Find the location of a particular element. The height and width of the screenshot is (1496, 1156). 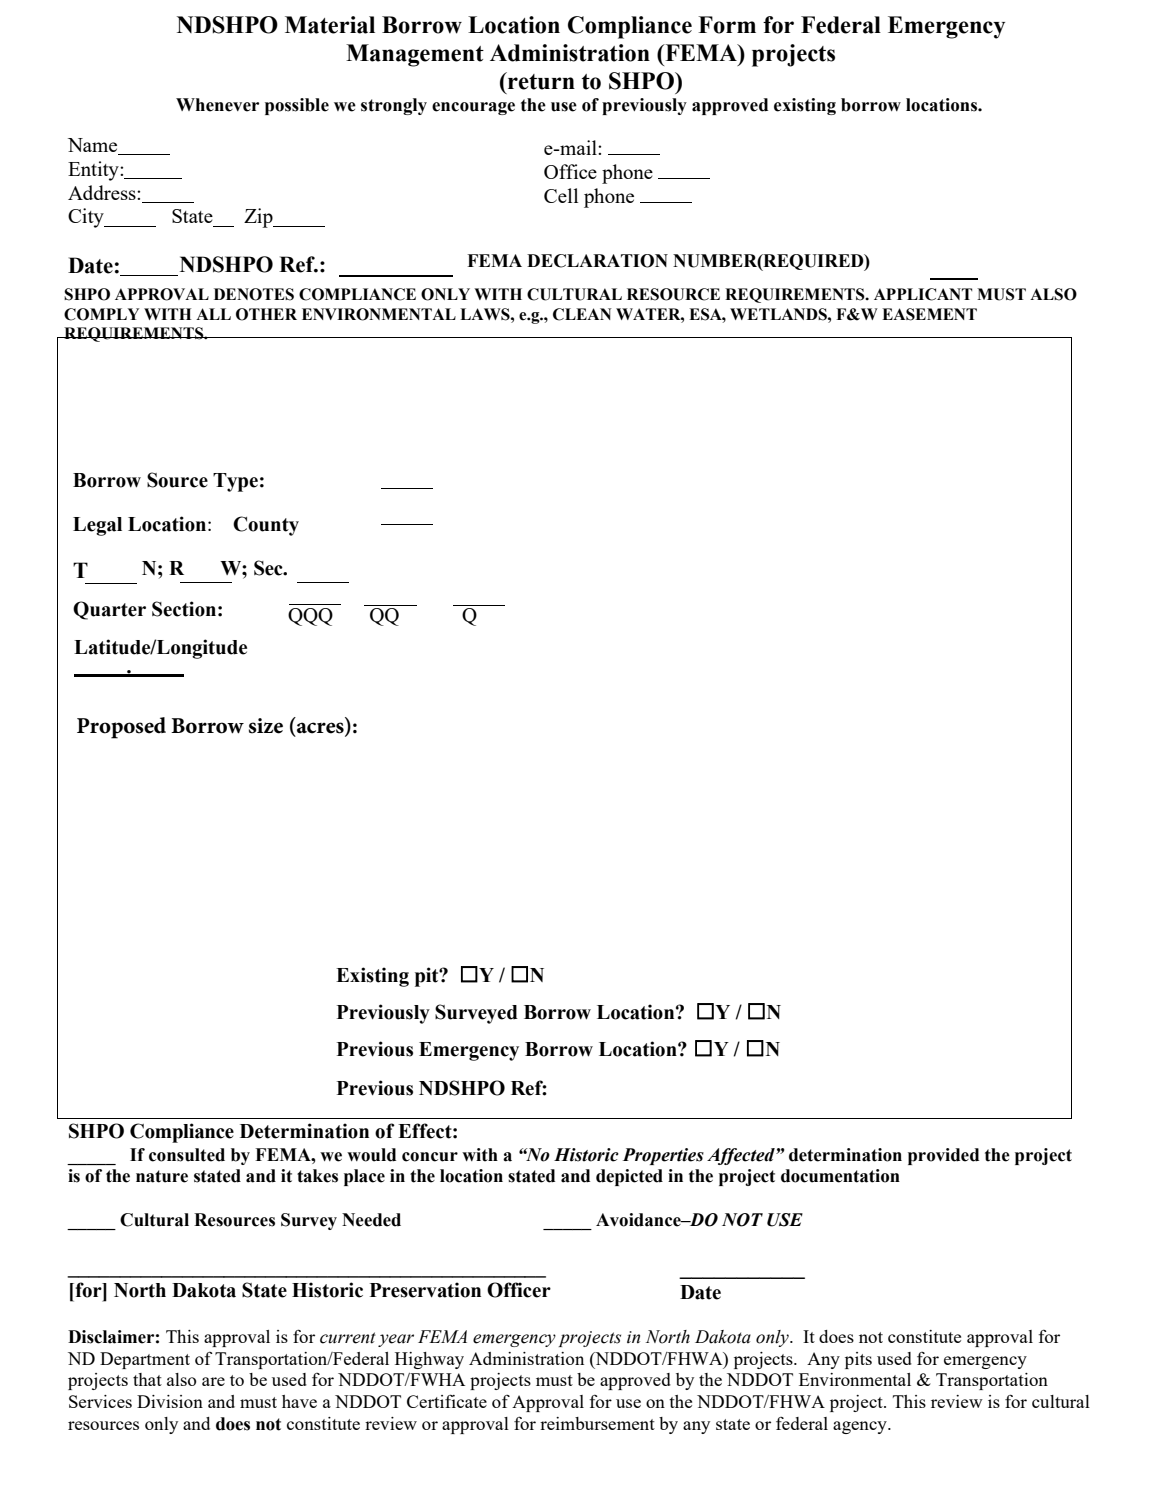

Form is located at coordinates (727, 25).
